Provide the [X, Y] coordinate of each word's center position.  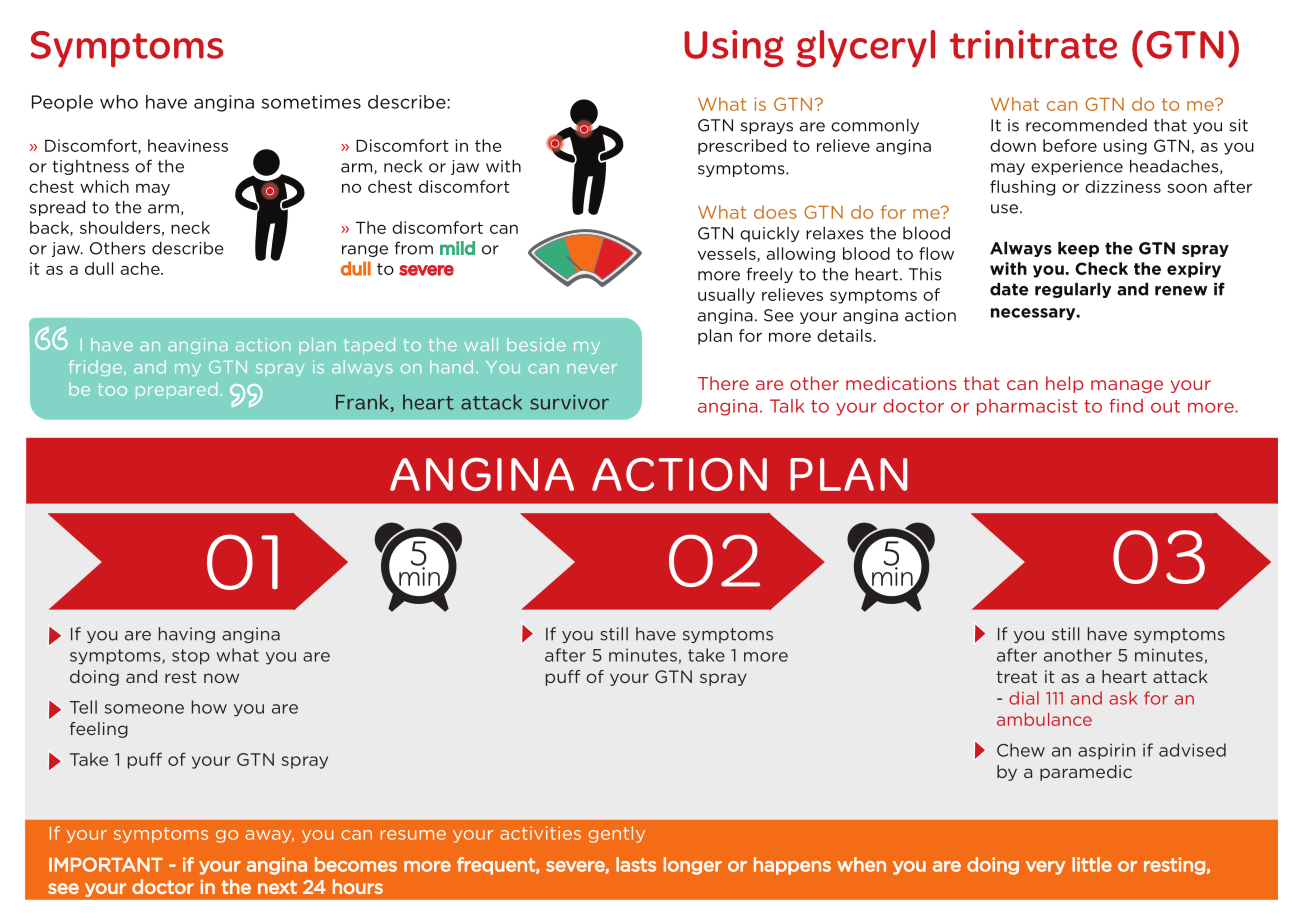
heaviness [188, 145]
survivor [569, 402]
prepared [176, 390]
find [1126, 406]
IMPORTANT [106, 864]
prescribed [742, 147]
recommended [1086, 125]
